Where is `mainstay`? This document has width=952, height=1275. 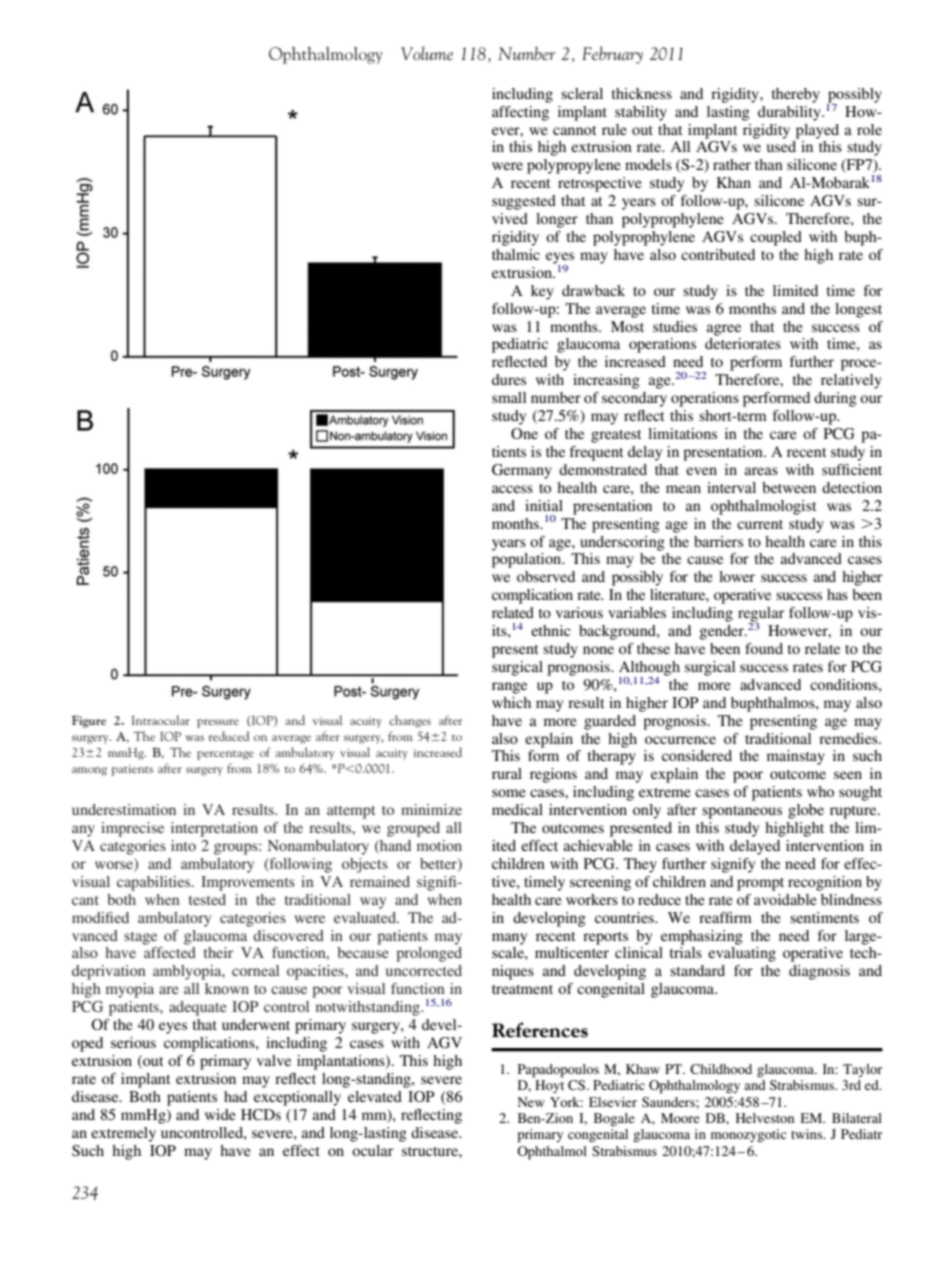 mainstay is located at coordinates (796, 757).
